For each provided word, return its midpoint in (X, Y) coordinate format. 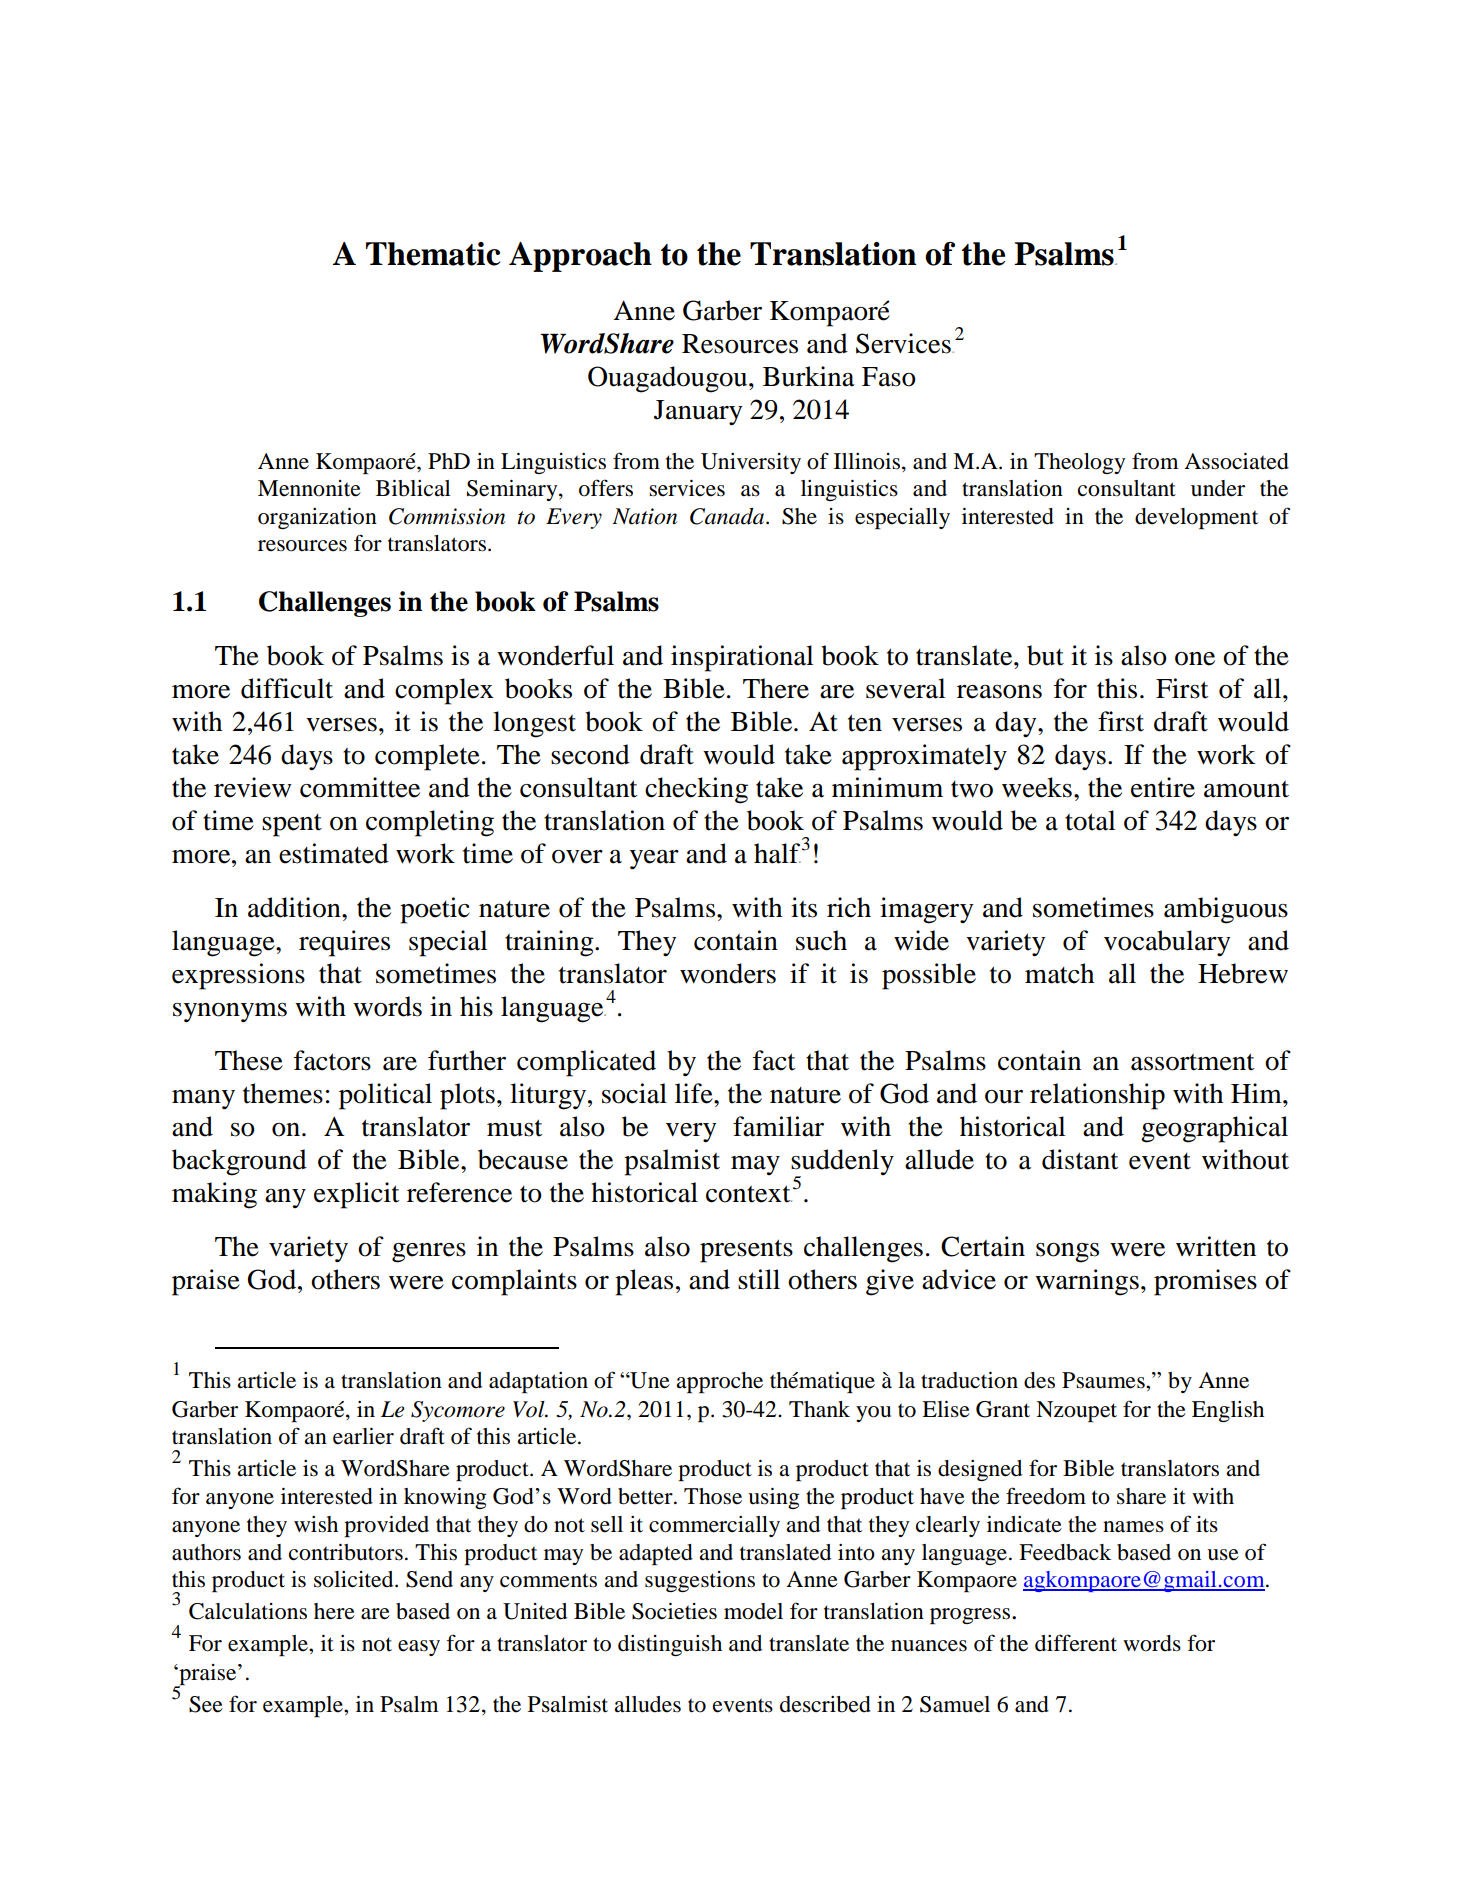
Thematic (433, 254)
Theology (1079, 463)
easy (419, 1648)
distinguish (670, 1645)
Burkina (809, 376)
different (1076, 1643)
